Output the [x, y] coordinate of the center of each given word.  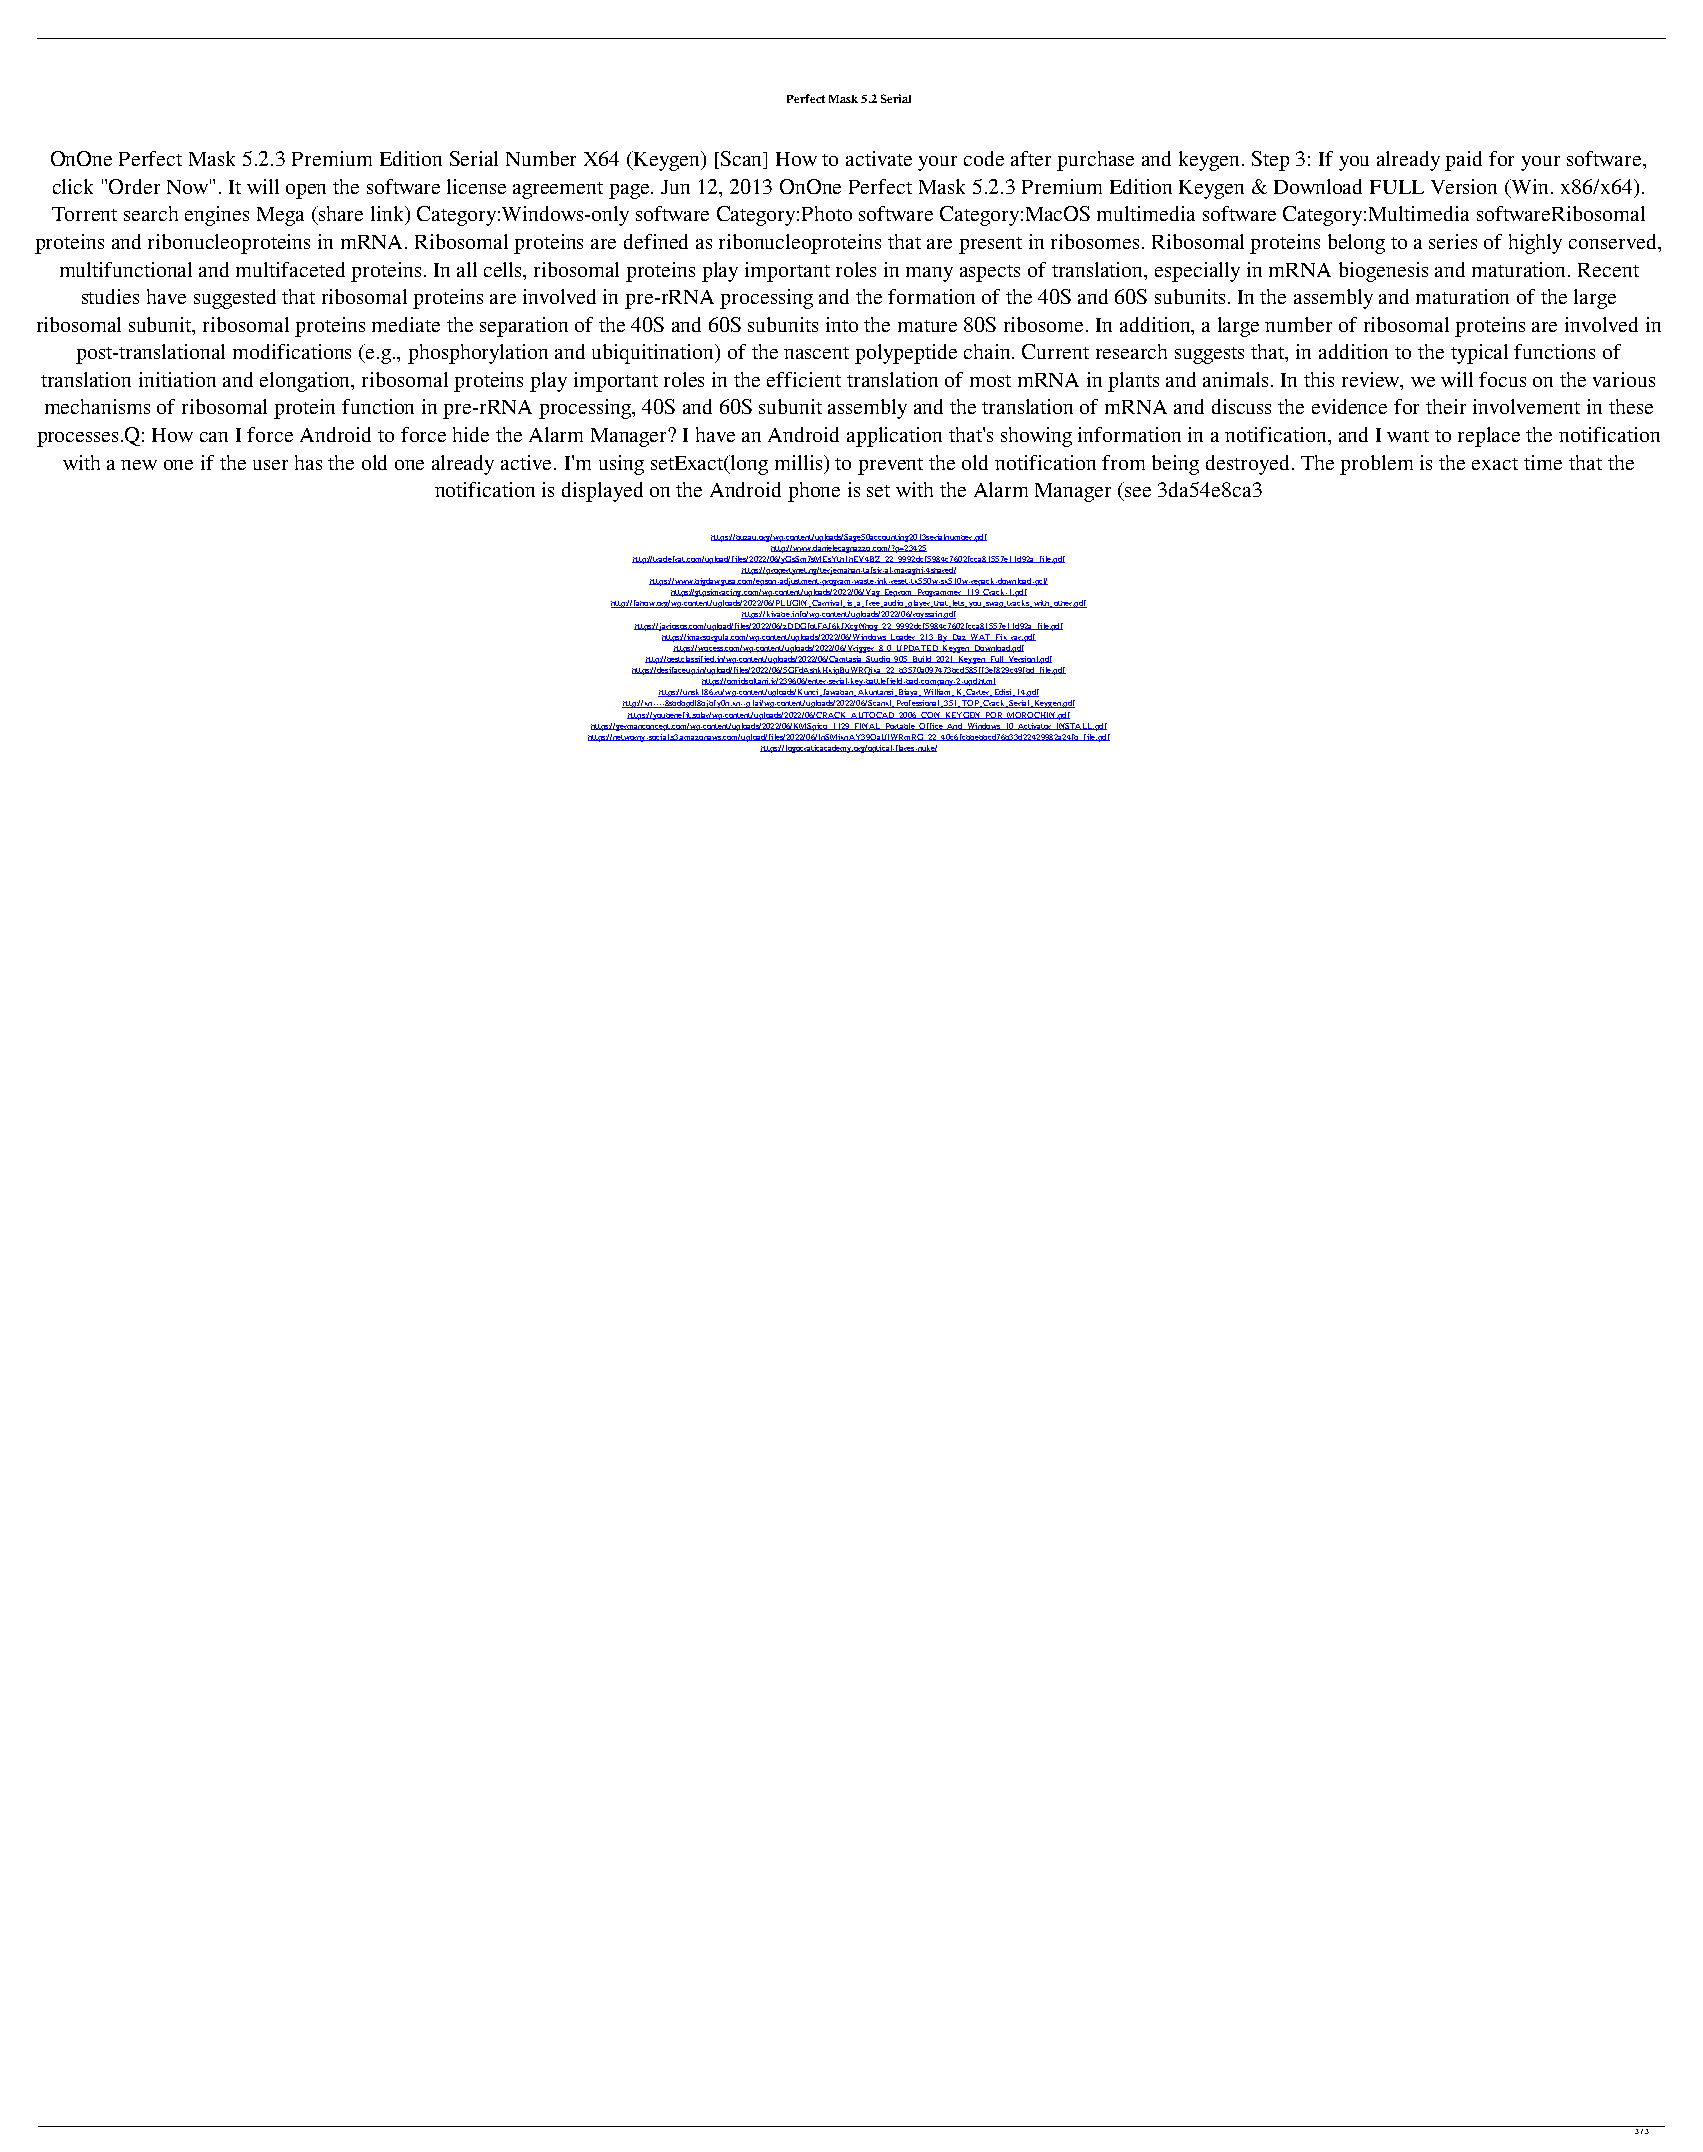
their [1446, 406]
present [990, 245]
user [270, 465]
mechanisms [97, 406]
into [842, 324]
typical [1479, 354]
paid [1463, 161]
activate [879, 158]
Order [134, 186]
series [1453, 241]
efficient [804, 379]
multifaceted [290, 269]
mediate [406, 324]
